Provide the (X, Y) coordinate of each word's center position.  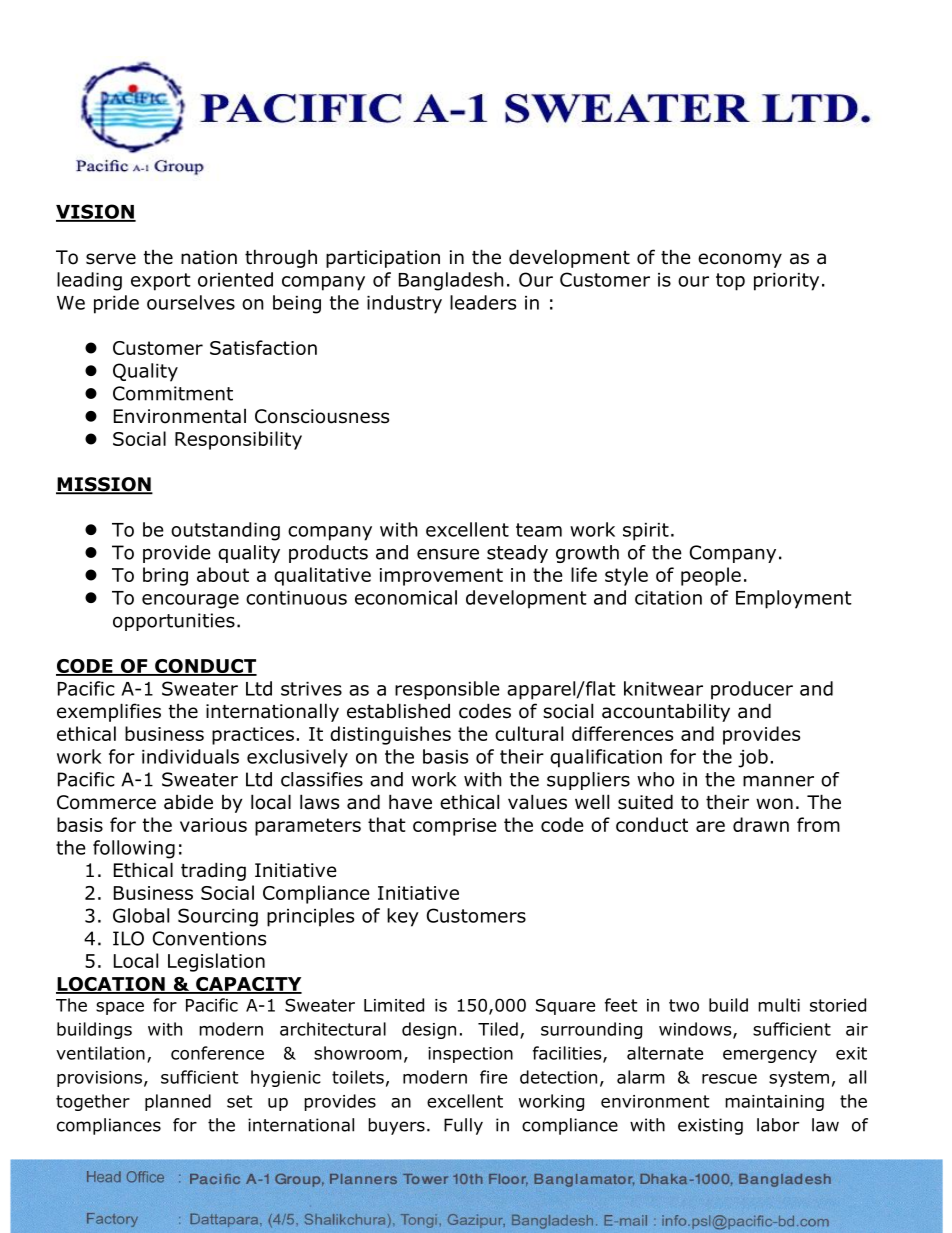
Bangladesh (451, 281)
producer (752, 690)
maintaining (774, 1103)
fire (493, 1077)
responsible (447, 690)
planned (178, 1102)
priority (786, 282)
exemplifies (109, 712)
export (161, 282)
